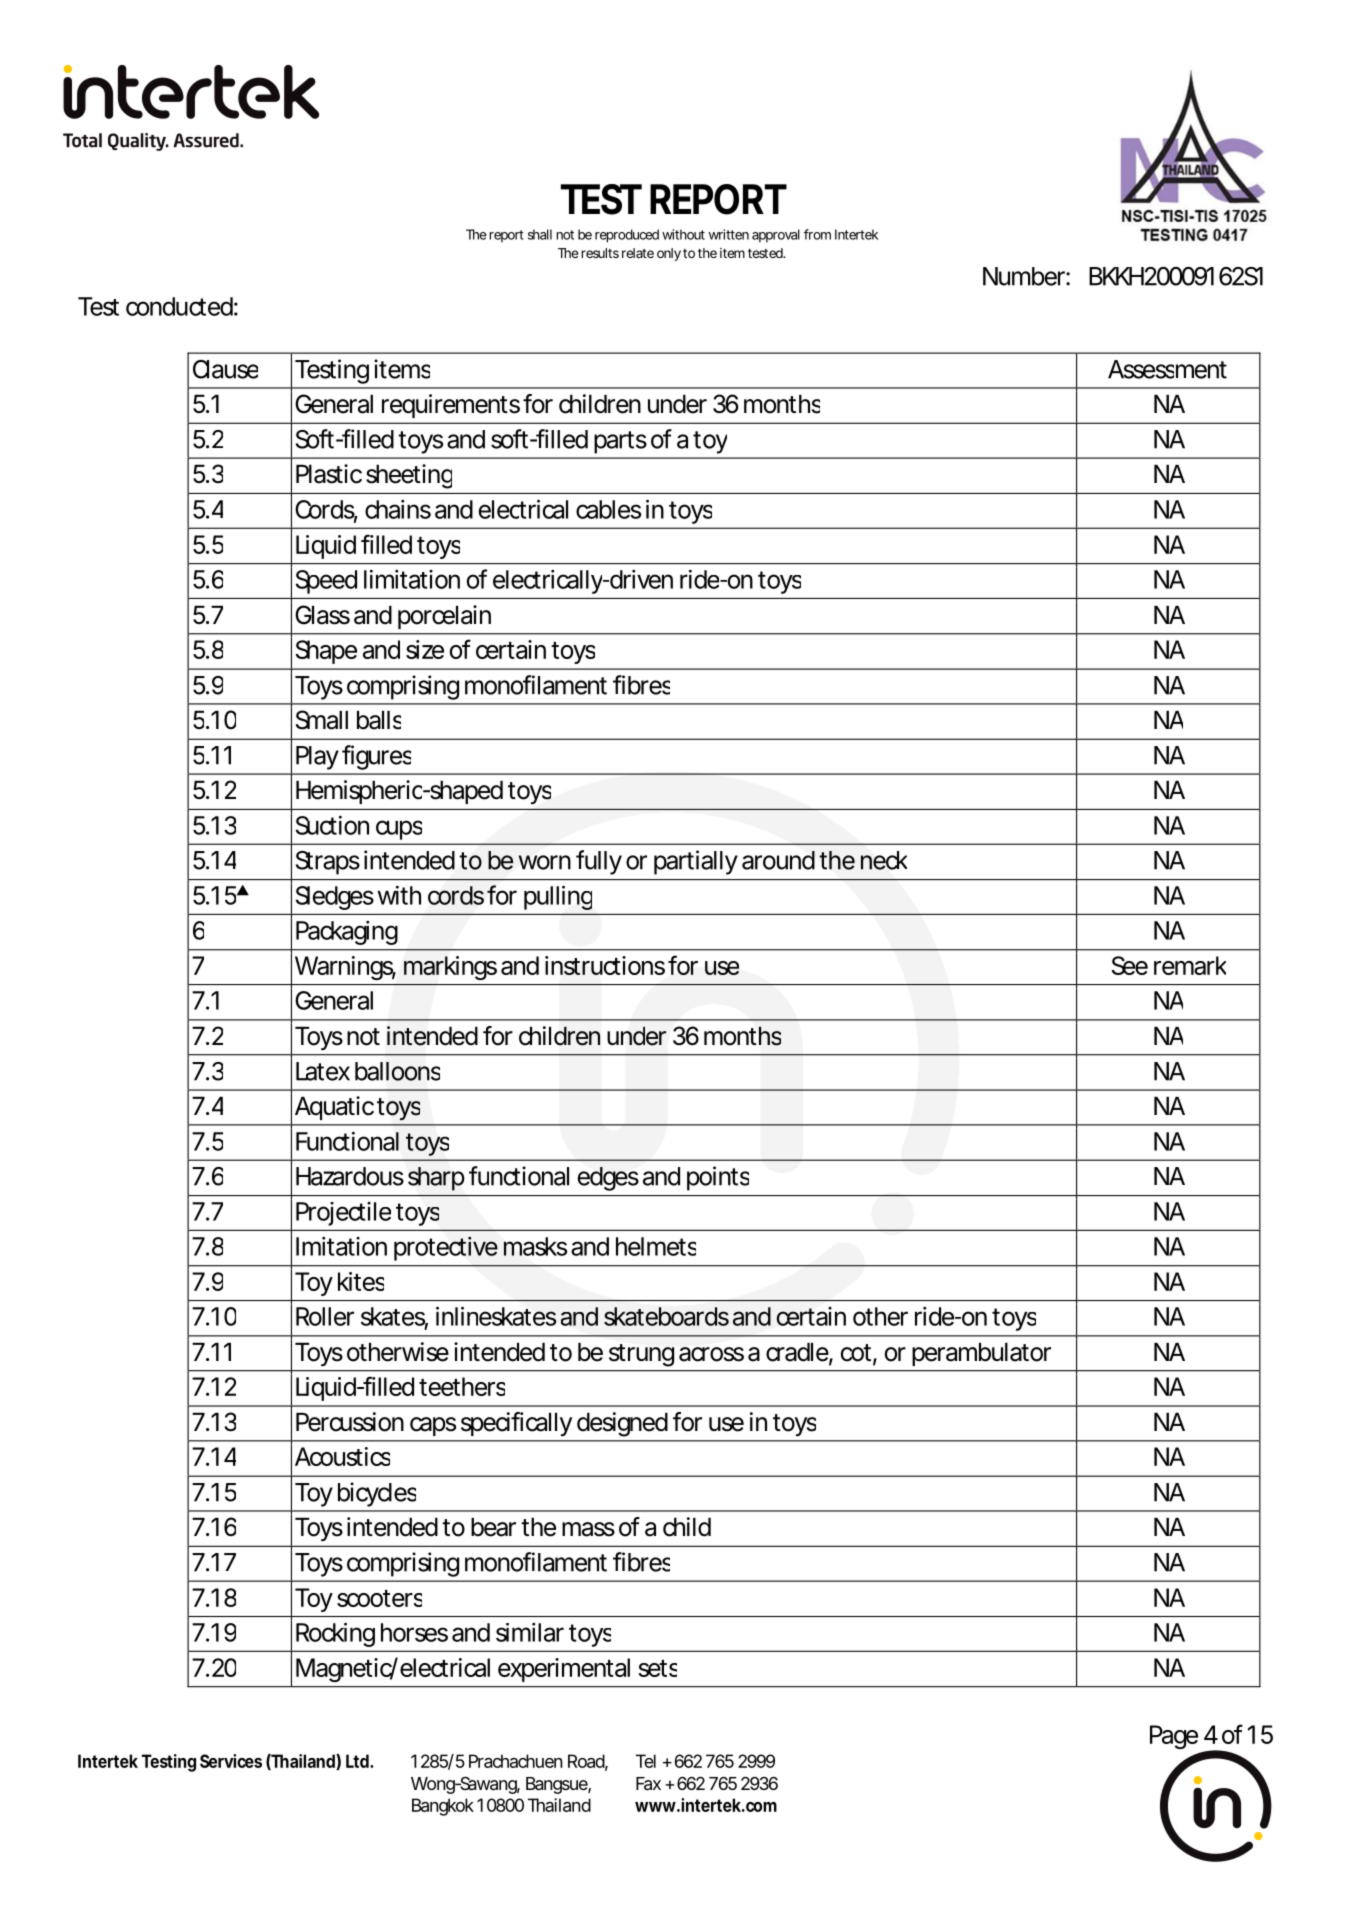 The width and height of the screenshot is (1348, 1908). What do you see at coordinates (981, 1354) in the screenshot?
I see `perambulator` at bounding box center [981, 1354].
